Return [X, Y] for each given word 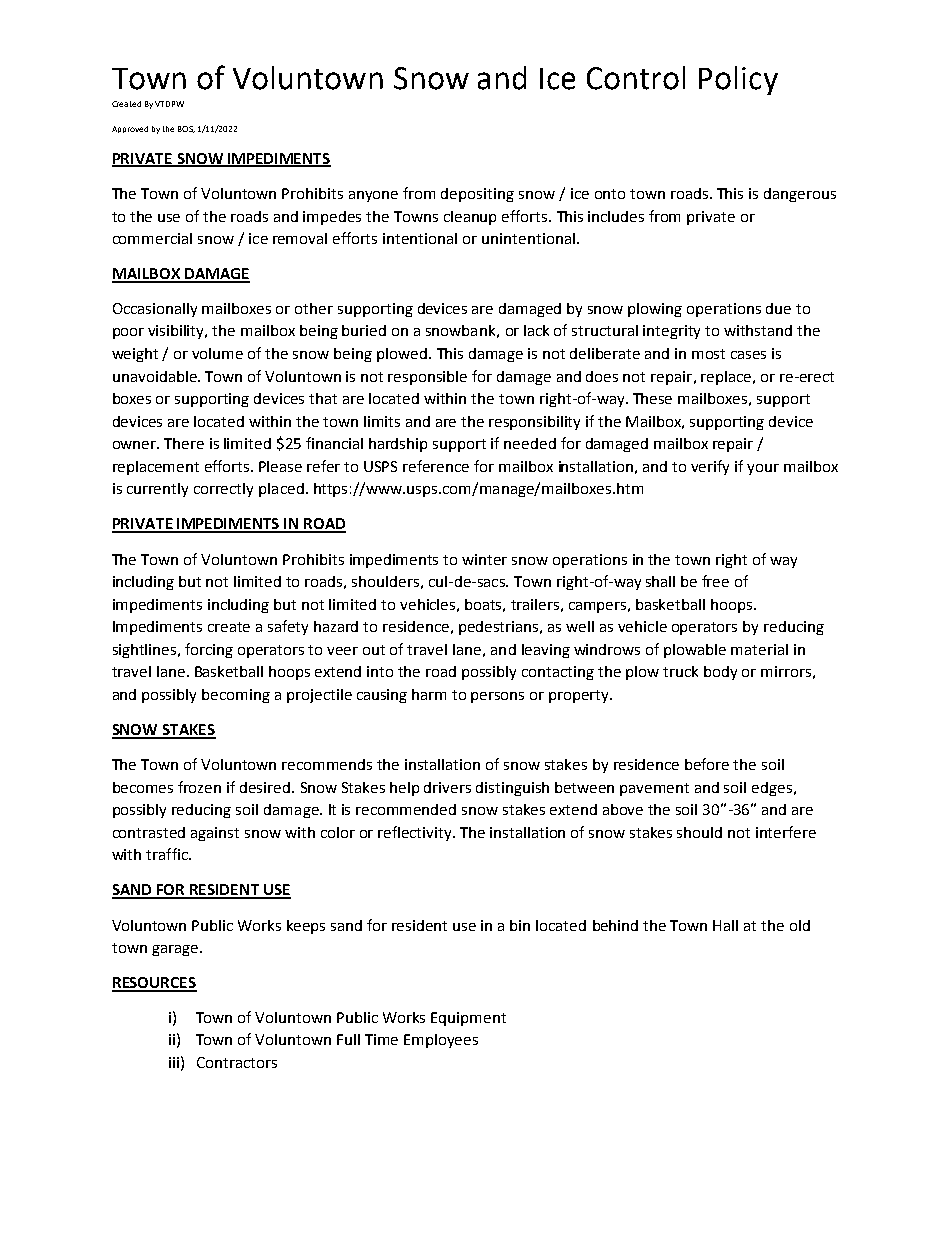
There [184, 443]
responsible [427, 378]
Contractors [237, 1062]
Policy [738, 80]
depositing [477, 195]
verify [710, 467]
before [707, 764]
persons [497, 697]
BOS [186, 129]
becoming [236, 696]
